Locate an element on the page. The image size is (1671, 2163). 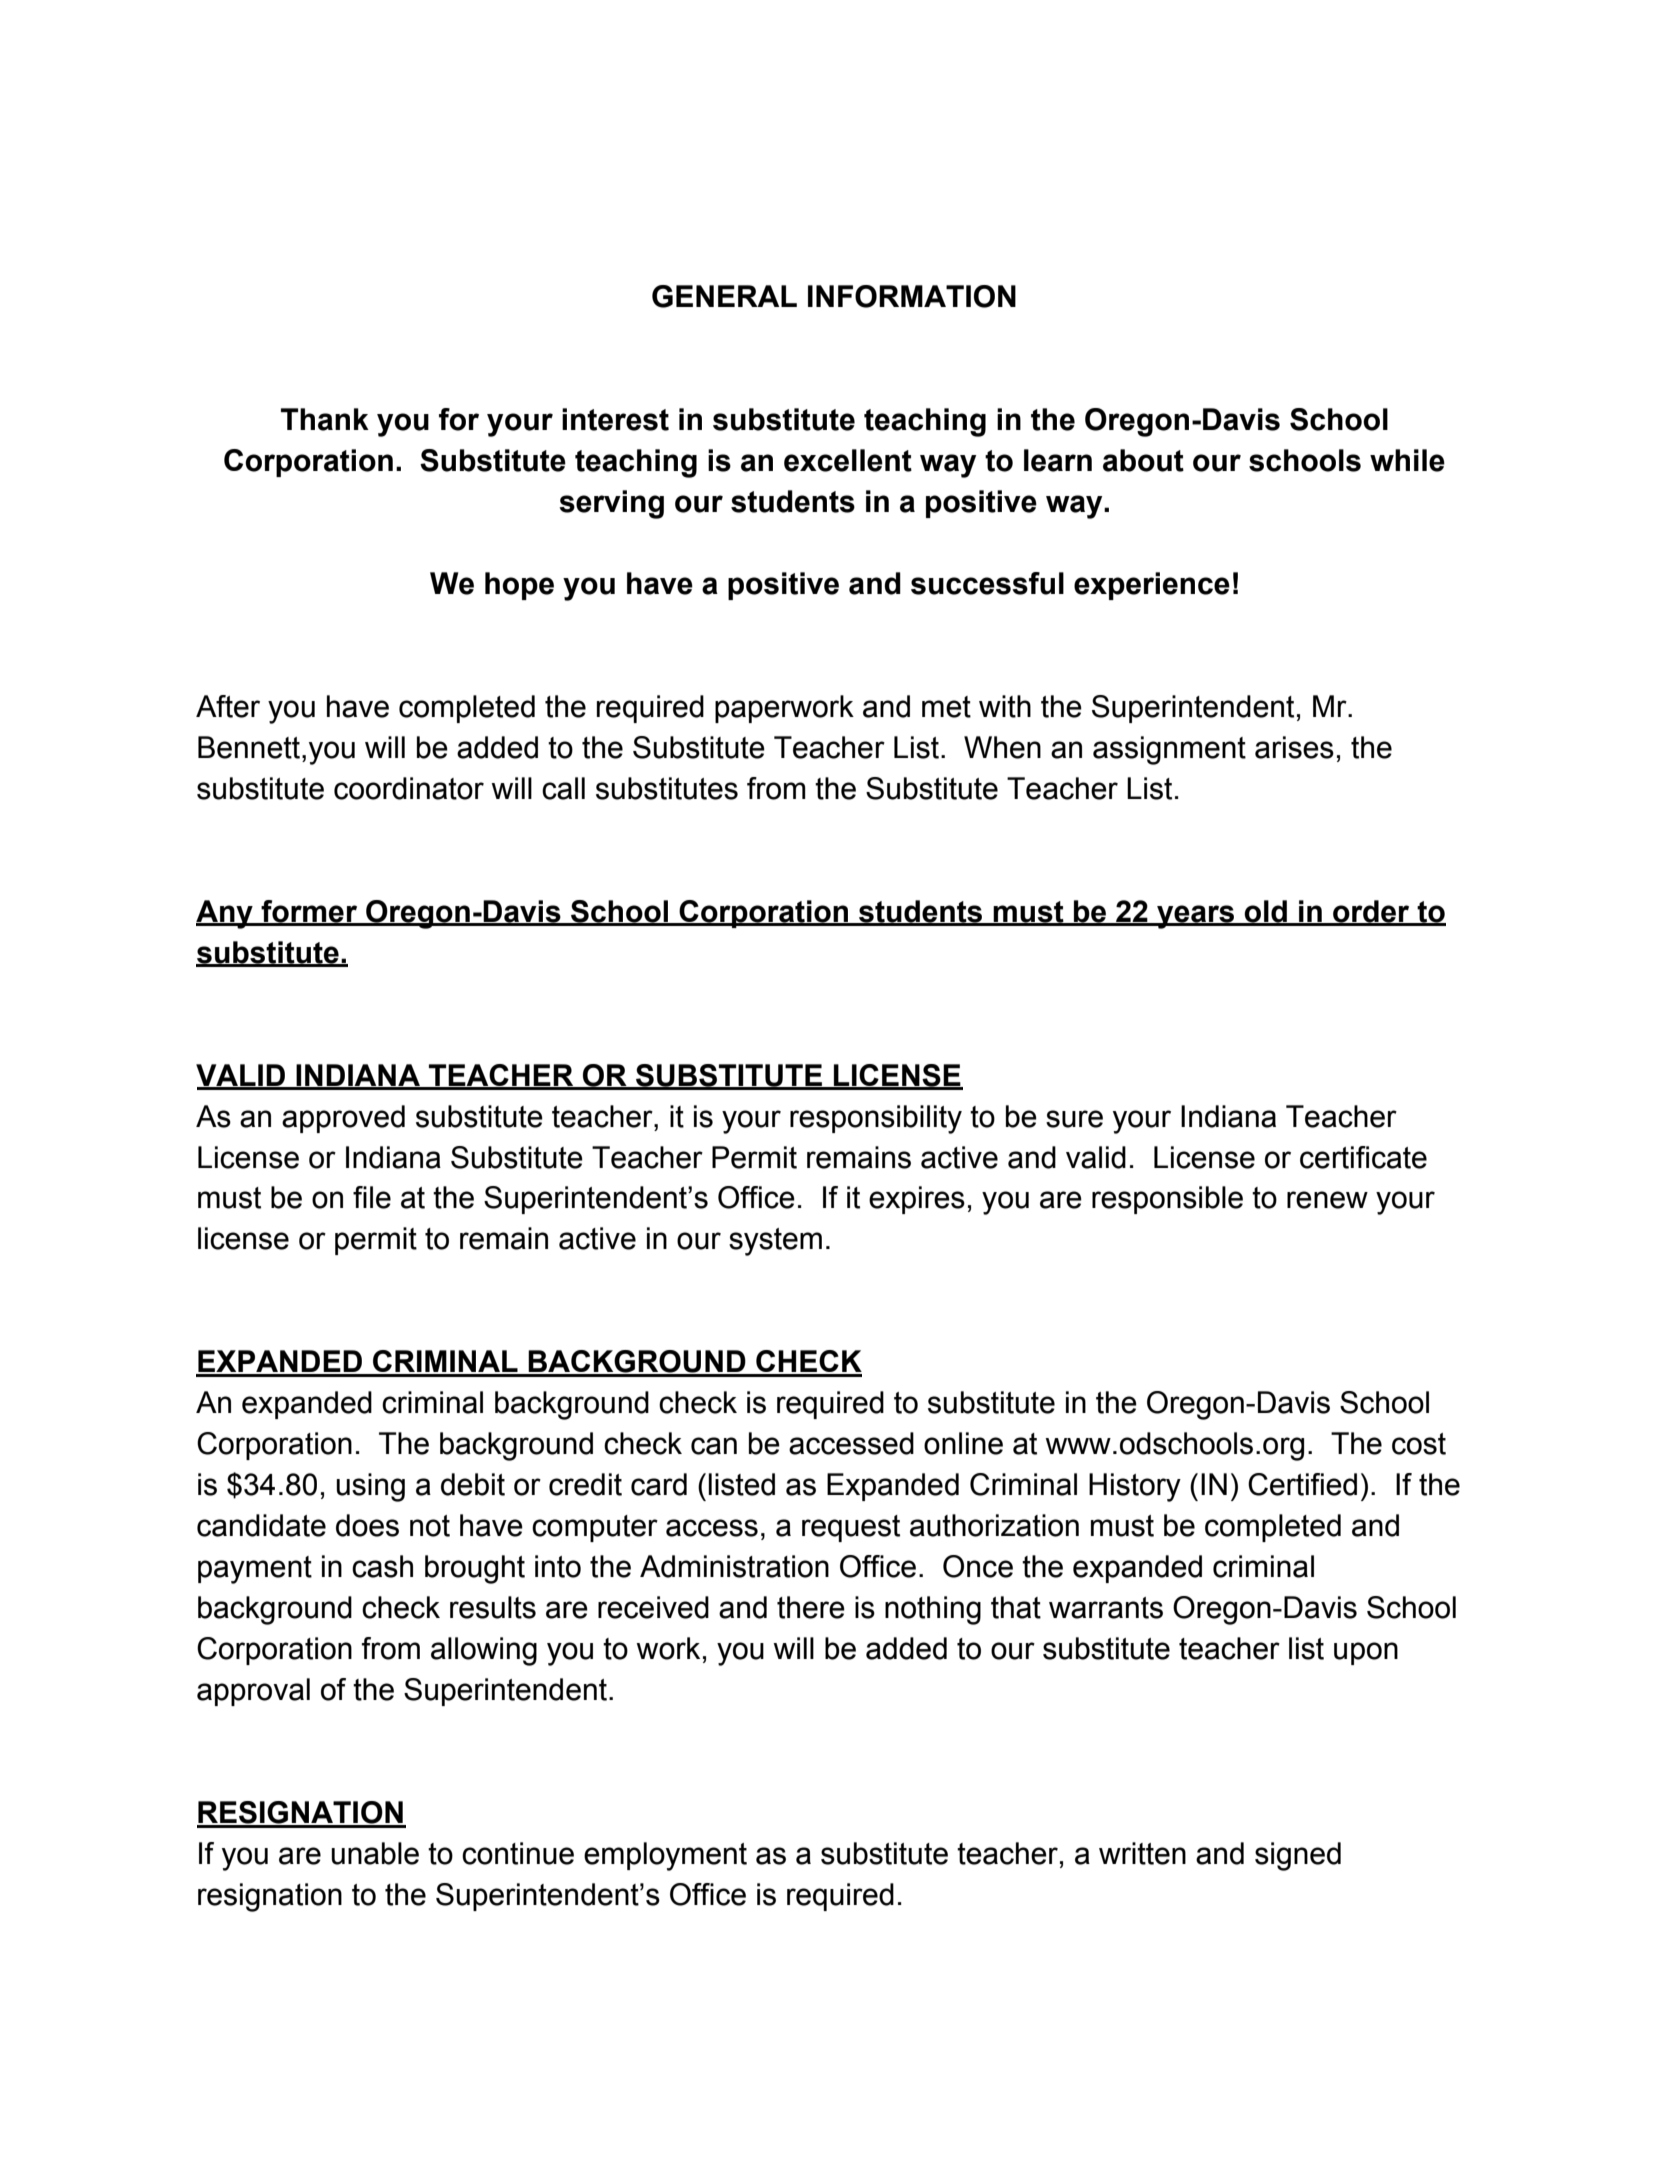
Thank is located at coordinates (325, 419).
